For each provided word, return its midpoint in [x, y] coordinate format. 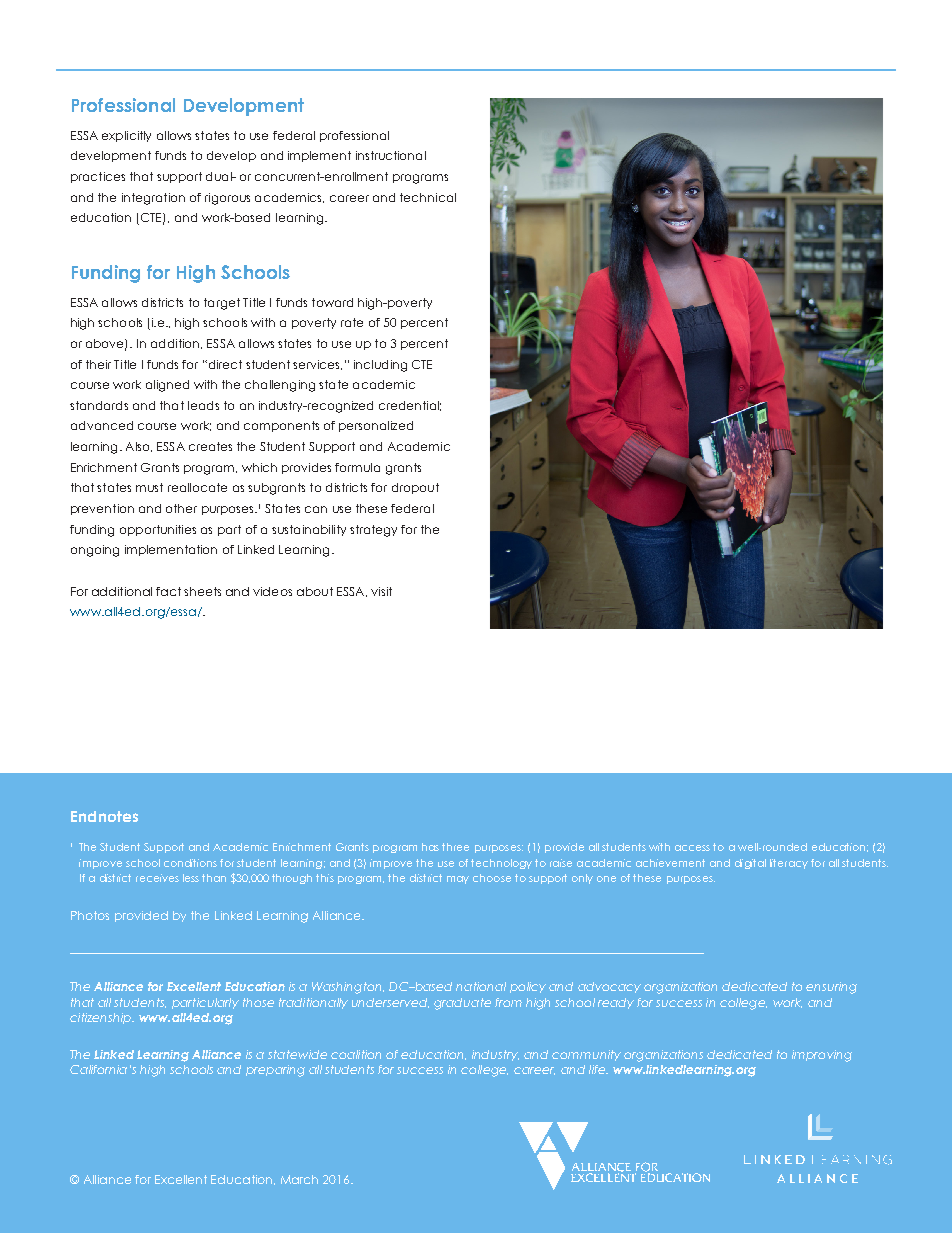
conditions [190, 863]
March [299, 1179]
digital [750, 864]
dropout [415, 488]
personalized [376, 426]
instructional [391, 155]
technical [428, 197]
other [181, 508]
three [455, 847]
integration [153, 199]
